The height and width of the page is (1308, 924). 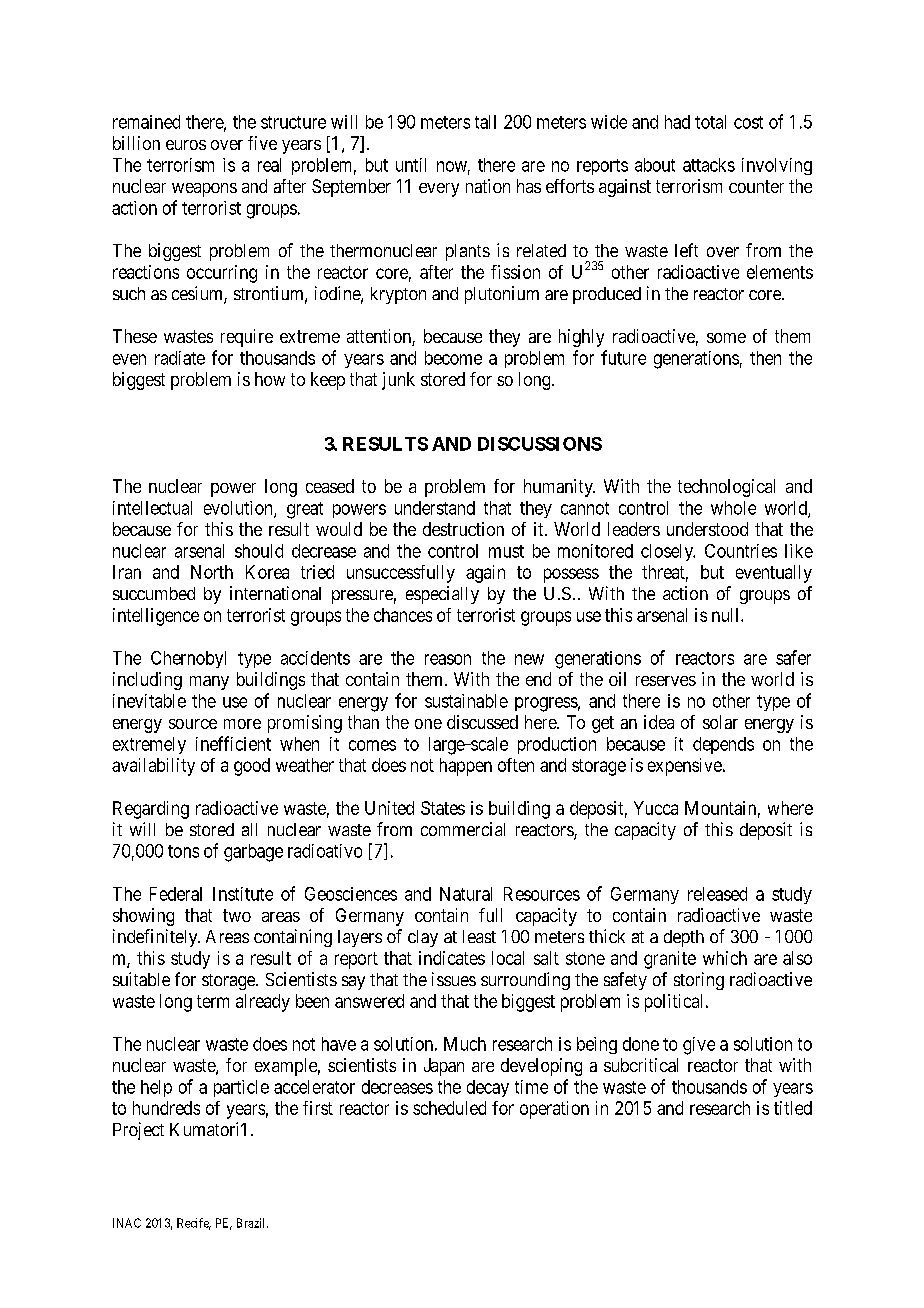 I want to click on attacks, so click(x=709, y=165).
